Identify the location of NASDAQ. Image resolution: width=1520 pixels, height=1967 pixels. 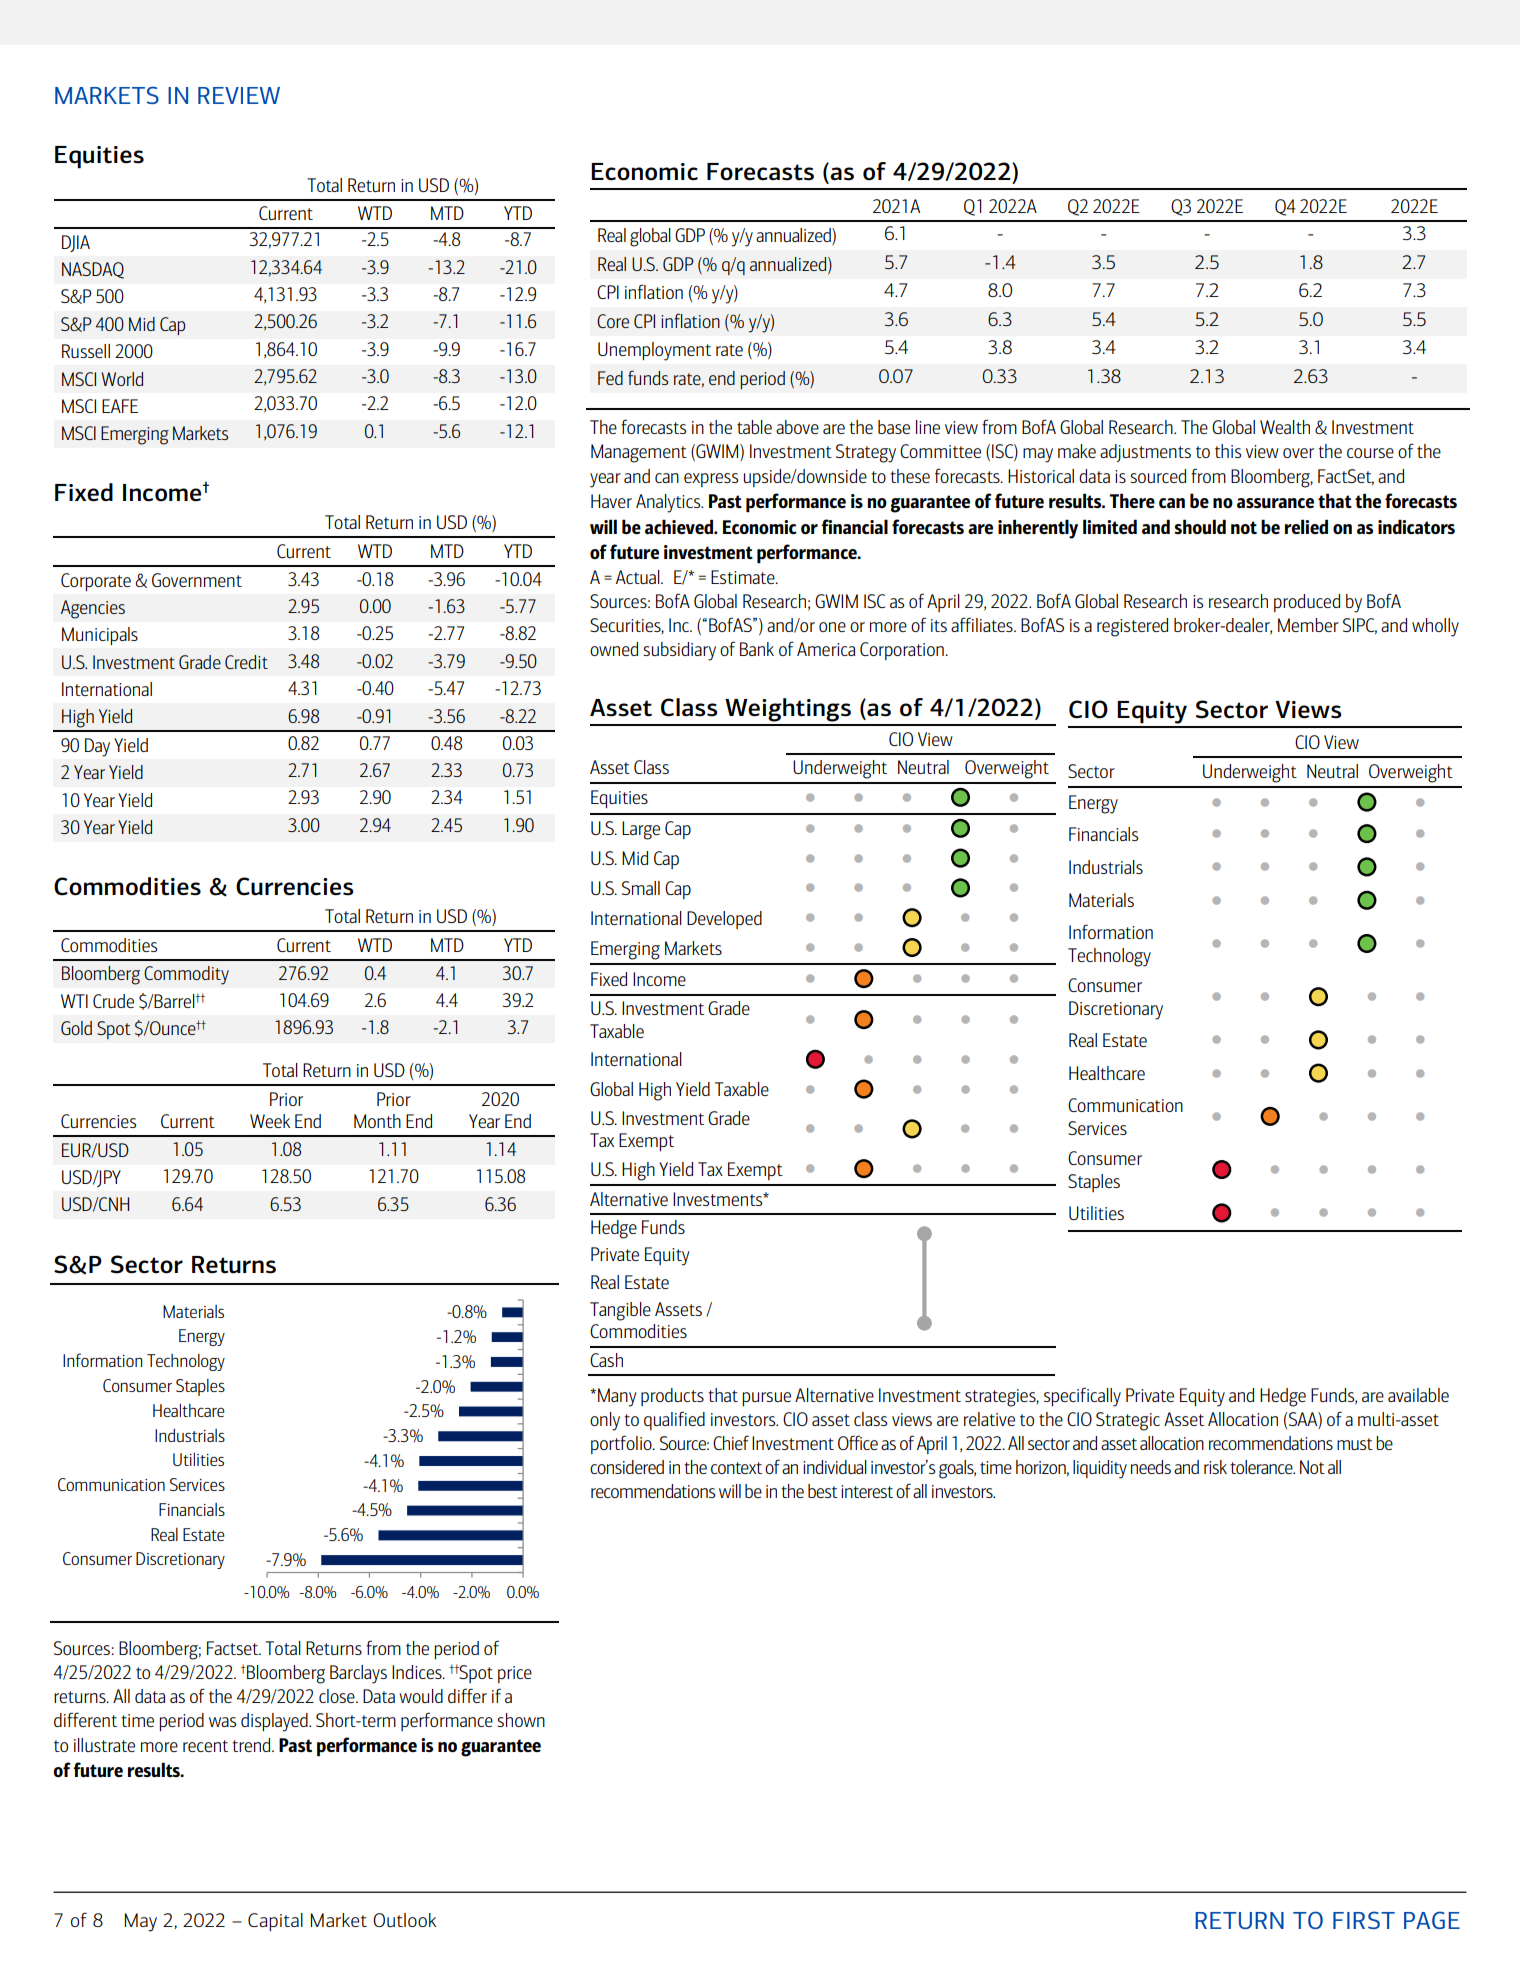
(93, 270).
